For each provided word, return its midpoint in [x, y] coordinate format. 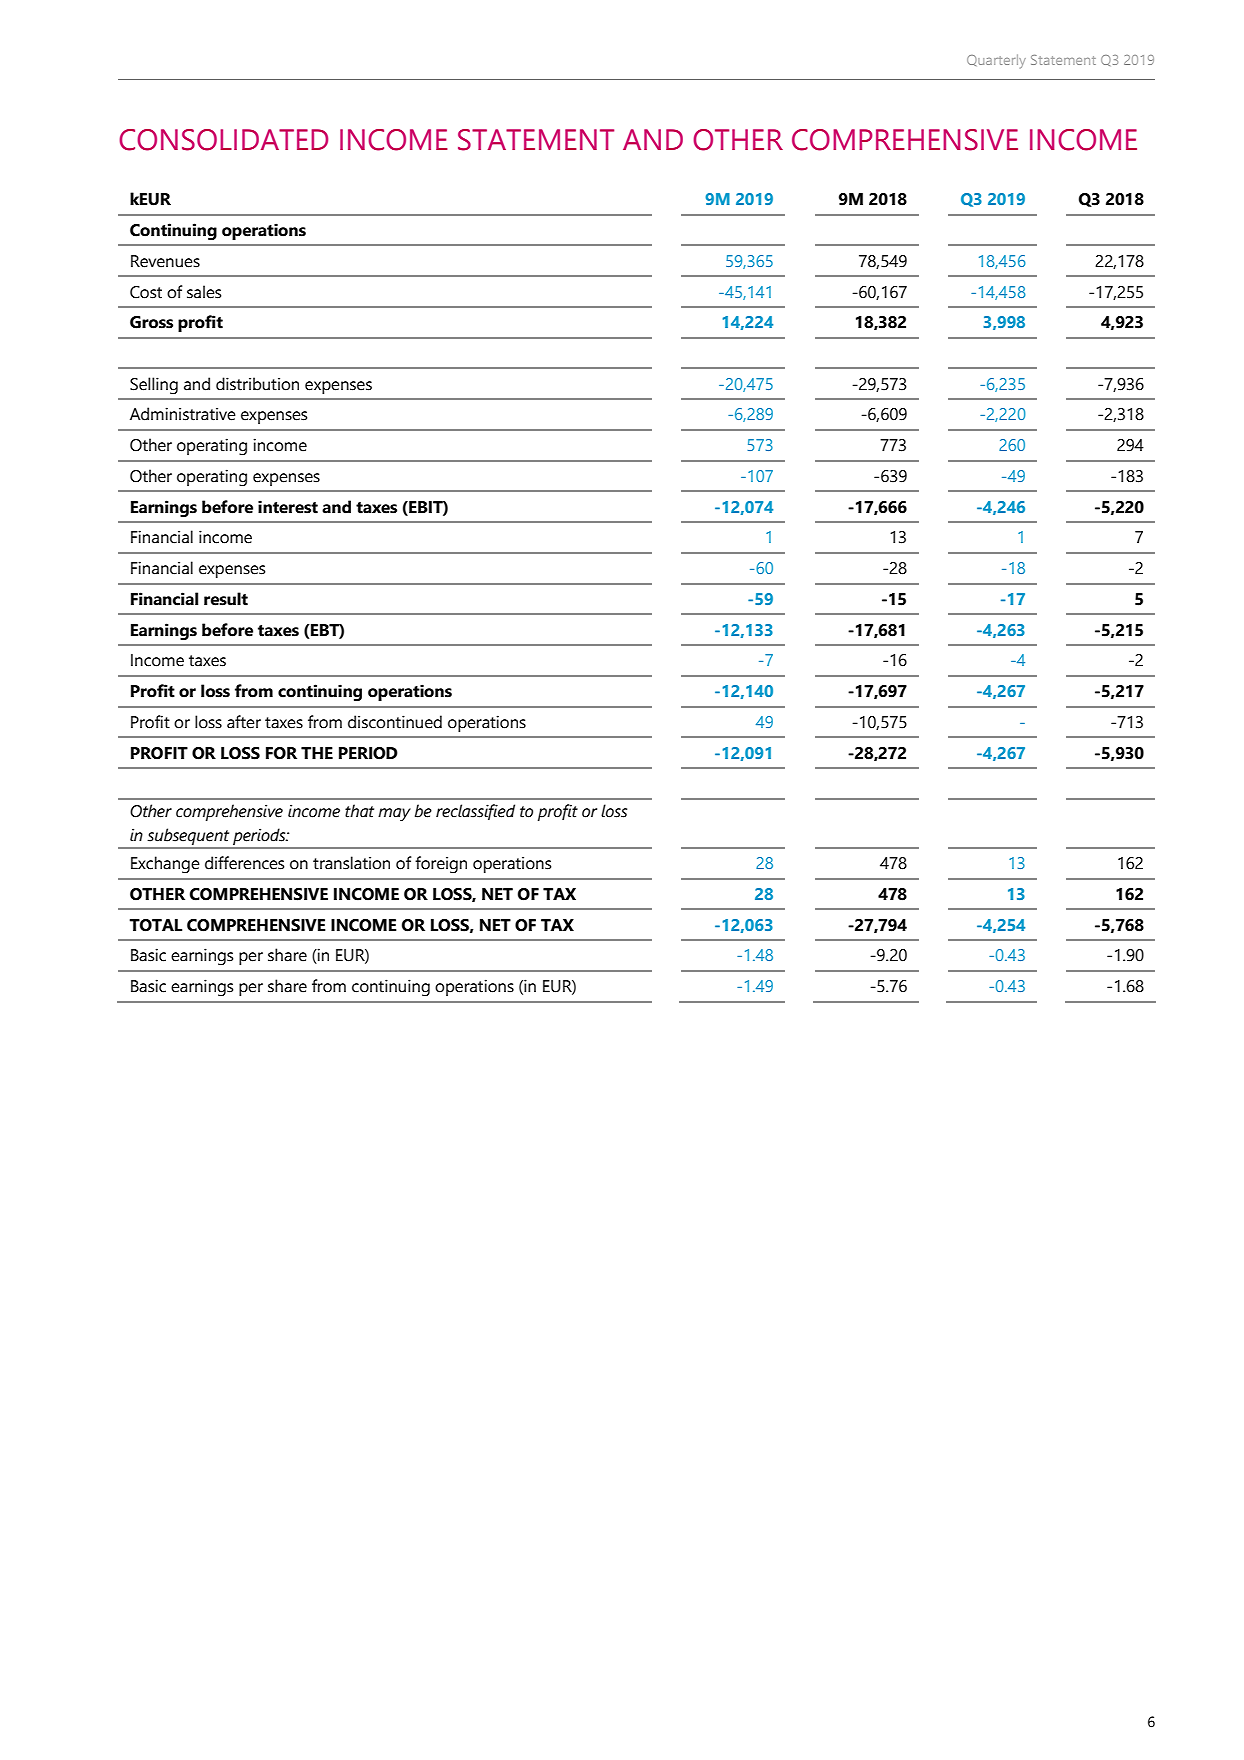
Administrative [183, 414]
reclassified [475, 812]
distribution [257, 384]
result [226, 599]
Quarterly [996, 61]
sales [204, 292]
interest [288, 507]
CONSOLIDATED [223, 140]
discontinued [395, 722]
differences [244, 863]
